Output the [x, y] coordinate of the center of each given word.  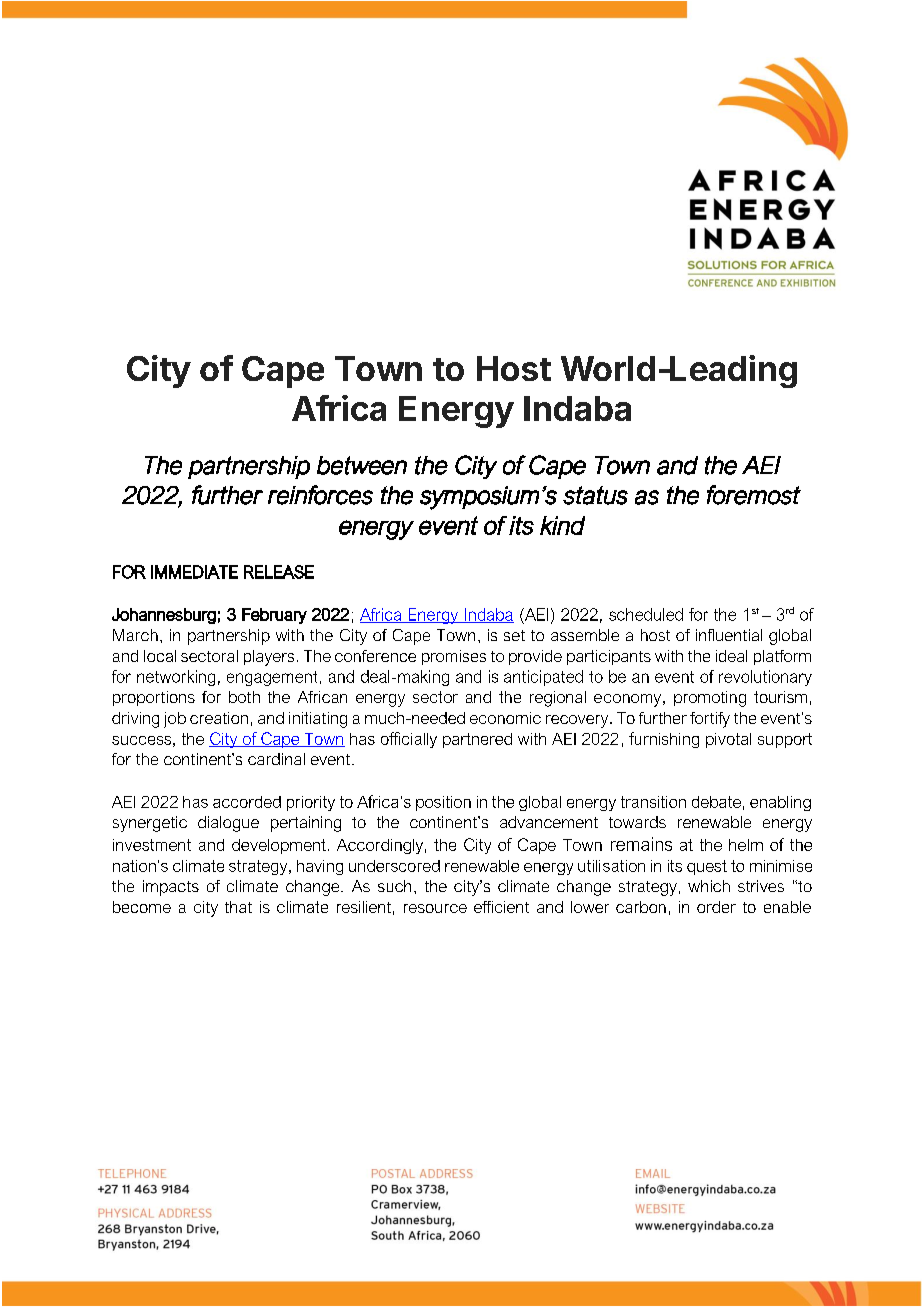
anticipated [543, 678]
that [238, 907]
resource [435, 908]
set [514, 635]
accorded [247, 802]
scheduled [646, 614]
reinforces [320, 495]
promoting [710, 699]
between [362, 465]
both [244, 697]
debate [716, 802]
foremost [754, 495]
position [443, 803]
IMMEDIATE [194, 572]
